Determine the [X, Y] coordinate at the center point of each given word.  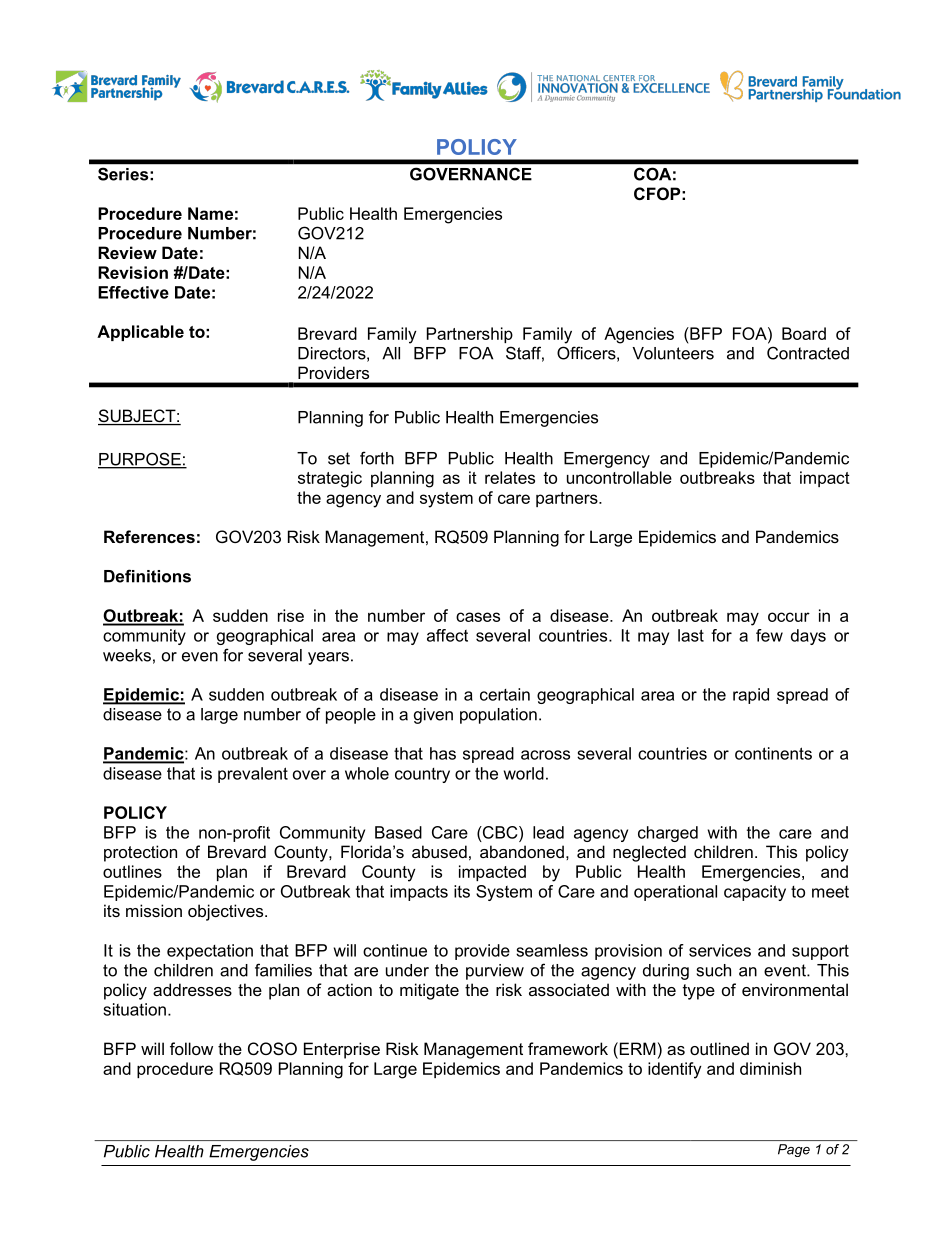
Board [804, 333]
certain [505, 694]
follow [191, 1048]
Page [794, 1150]
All [391, 353]
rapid [751, 696]
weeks [127, 655]
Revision [133, 272]
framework [568, 1048]
